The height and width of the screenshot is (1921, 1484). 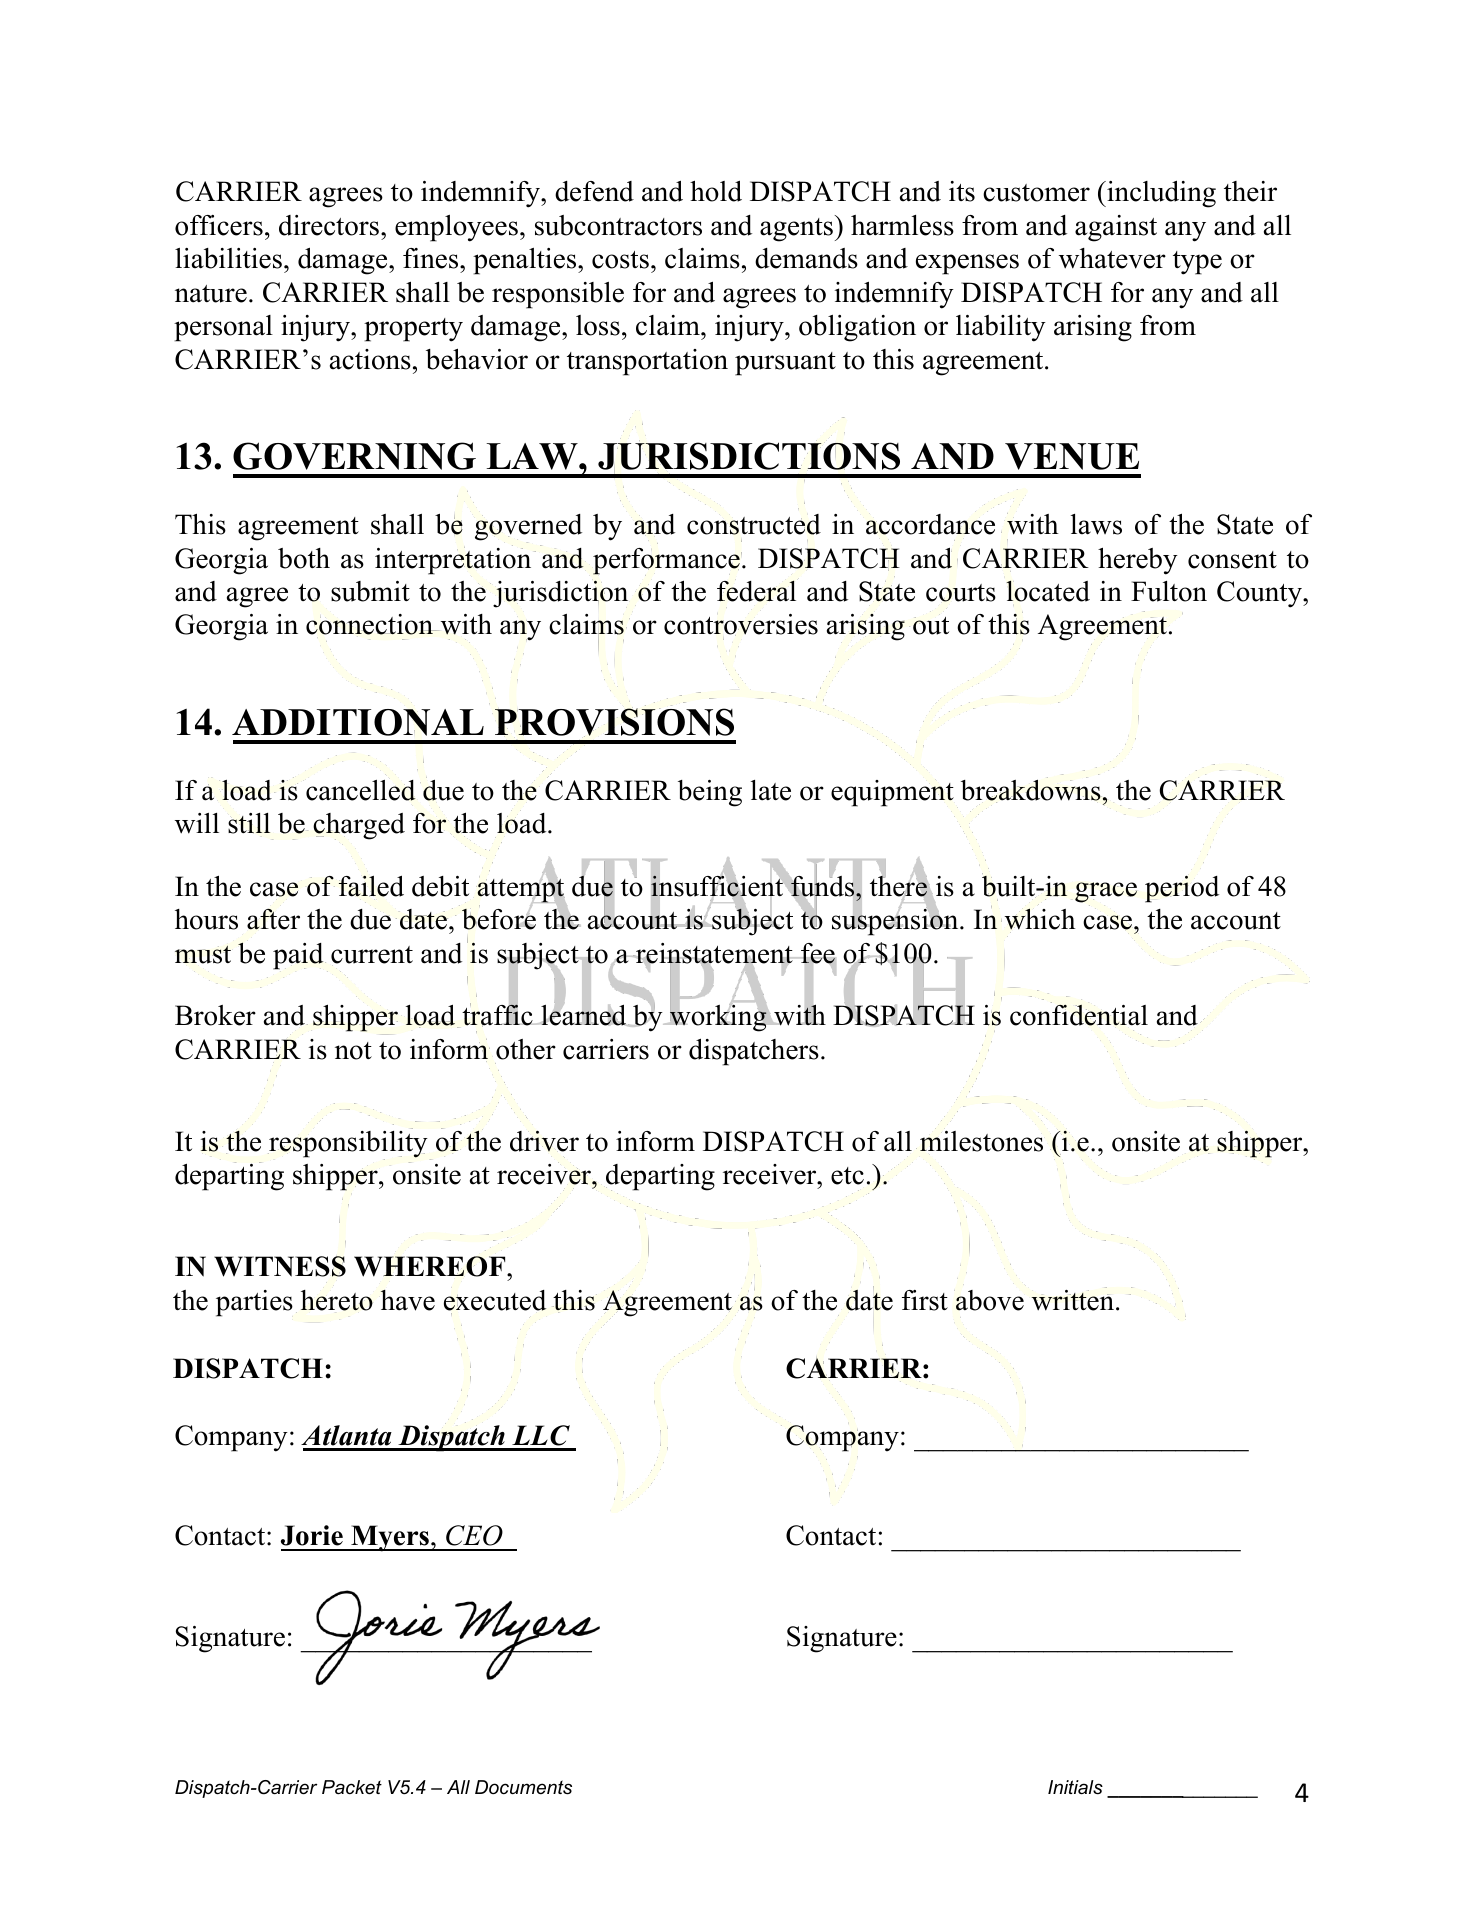 What do you see at coordinates (299, 956) in the screenshot?
I see `paid` at bounding box center [299, 956].
